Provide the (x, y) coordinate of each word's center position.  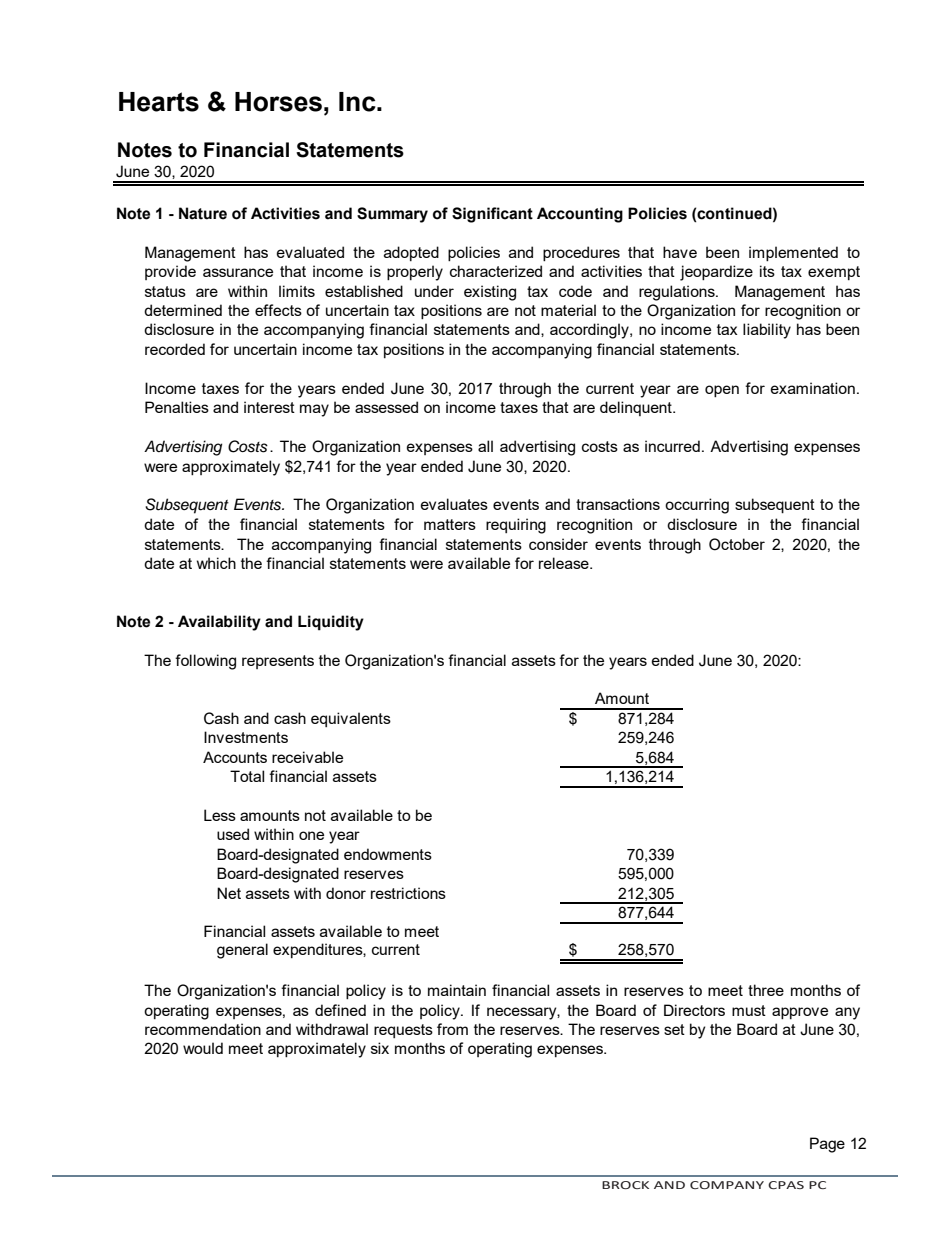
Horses (278, 102)
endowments (388, 854)
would (203, 1048)
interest (269, 407)
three (766, 990)
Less (220, 815)
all (485, 446)
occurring (697, 506)
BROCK (625, 1185)
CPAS (786, 1185)
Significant (492, 215)
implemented (793, 253)
